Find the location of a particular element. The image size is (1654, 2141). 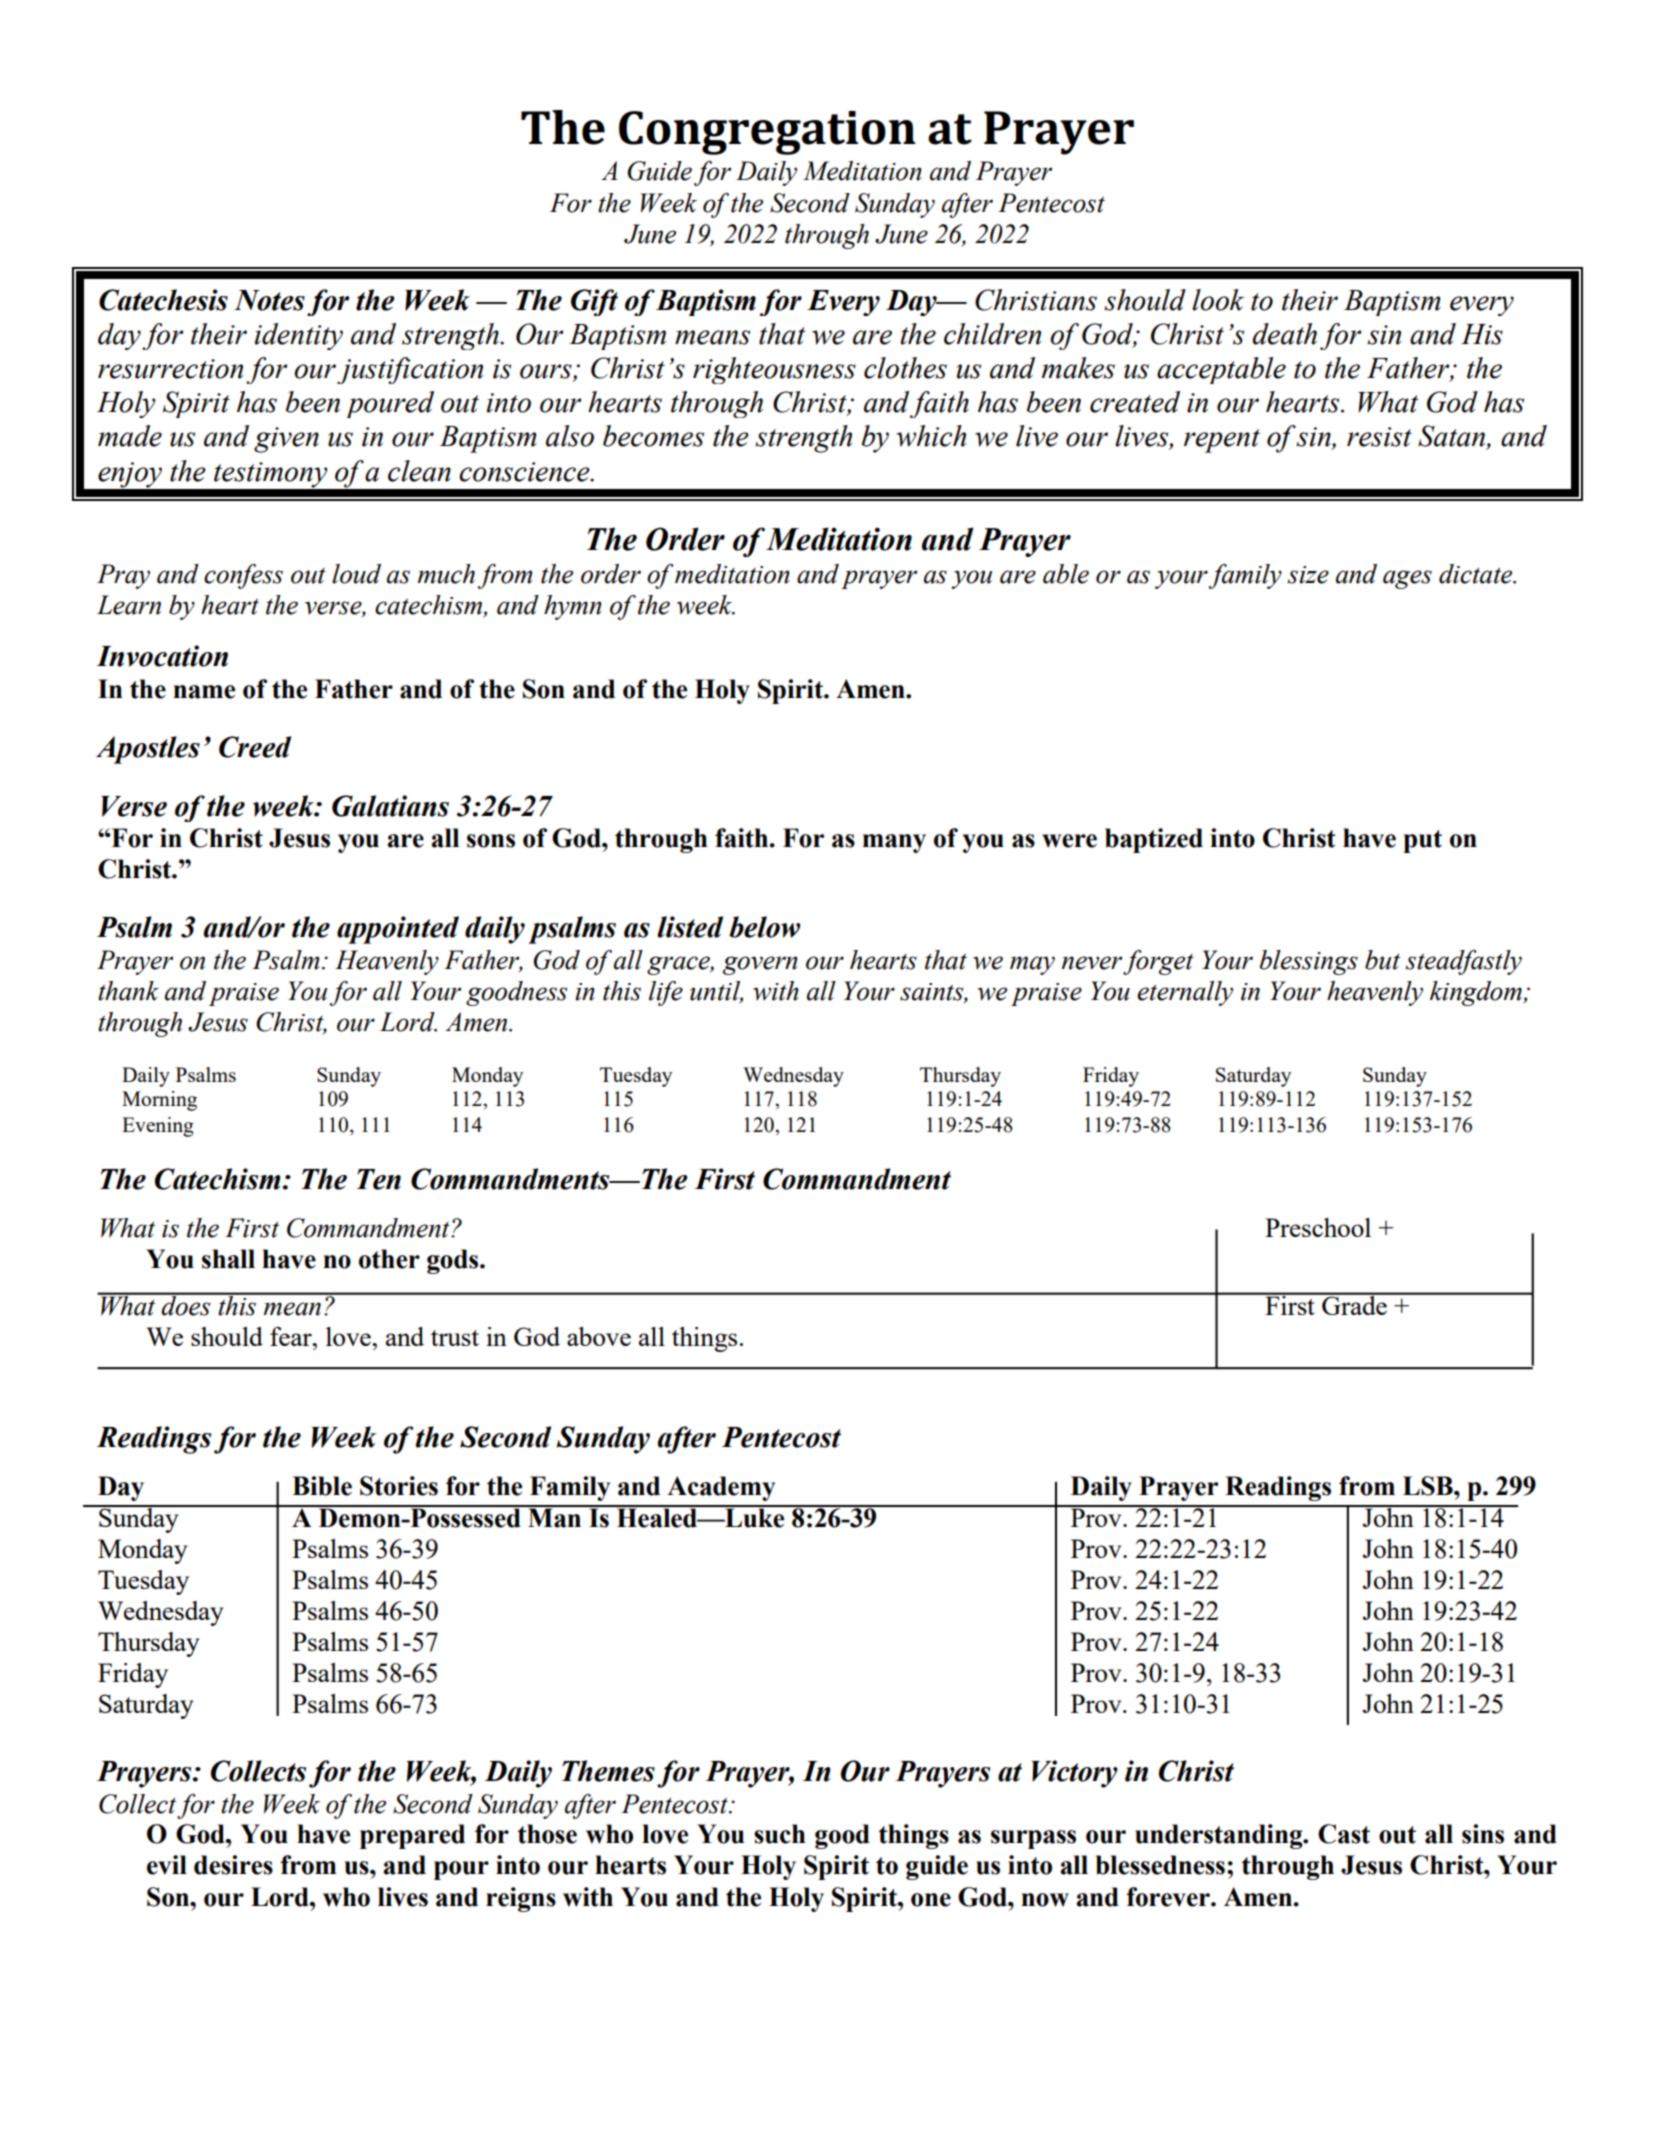

Notes is located at coordinates (269, 300).
